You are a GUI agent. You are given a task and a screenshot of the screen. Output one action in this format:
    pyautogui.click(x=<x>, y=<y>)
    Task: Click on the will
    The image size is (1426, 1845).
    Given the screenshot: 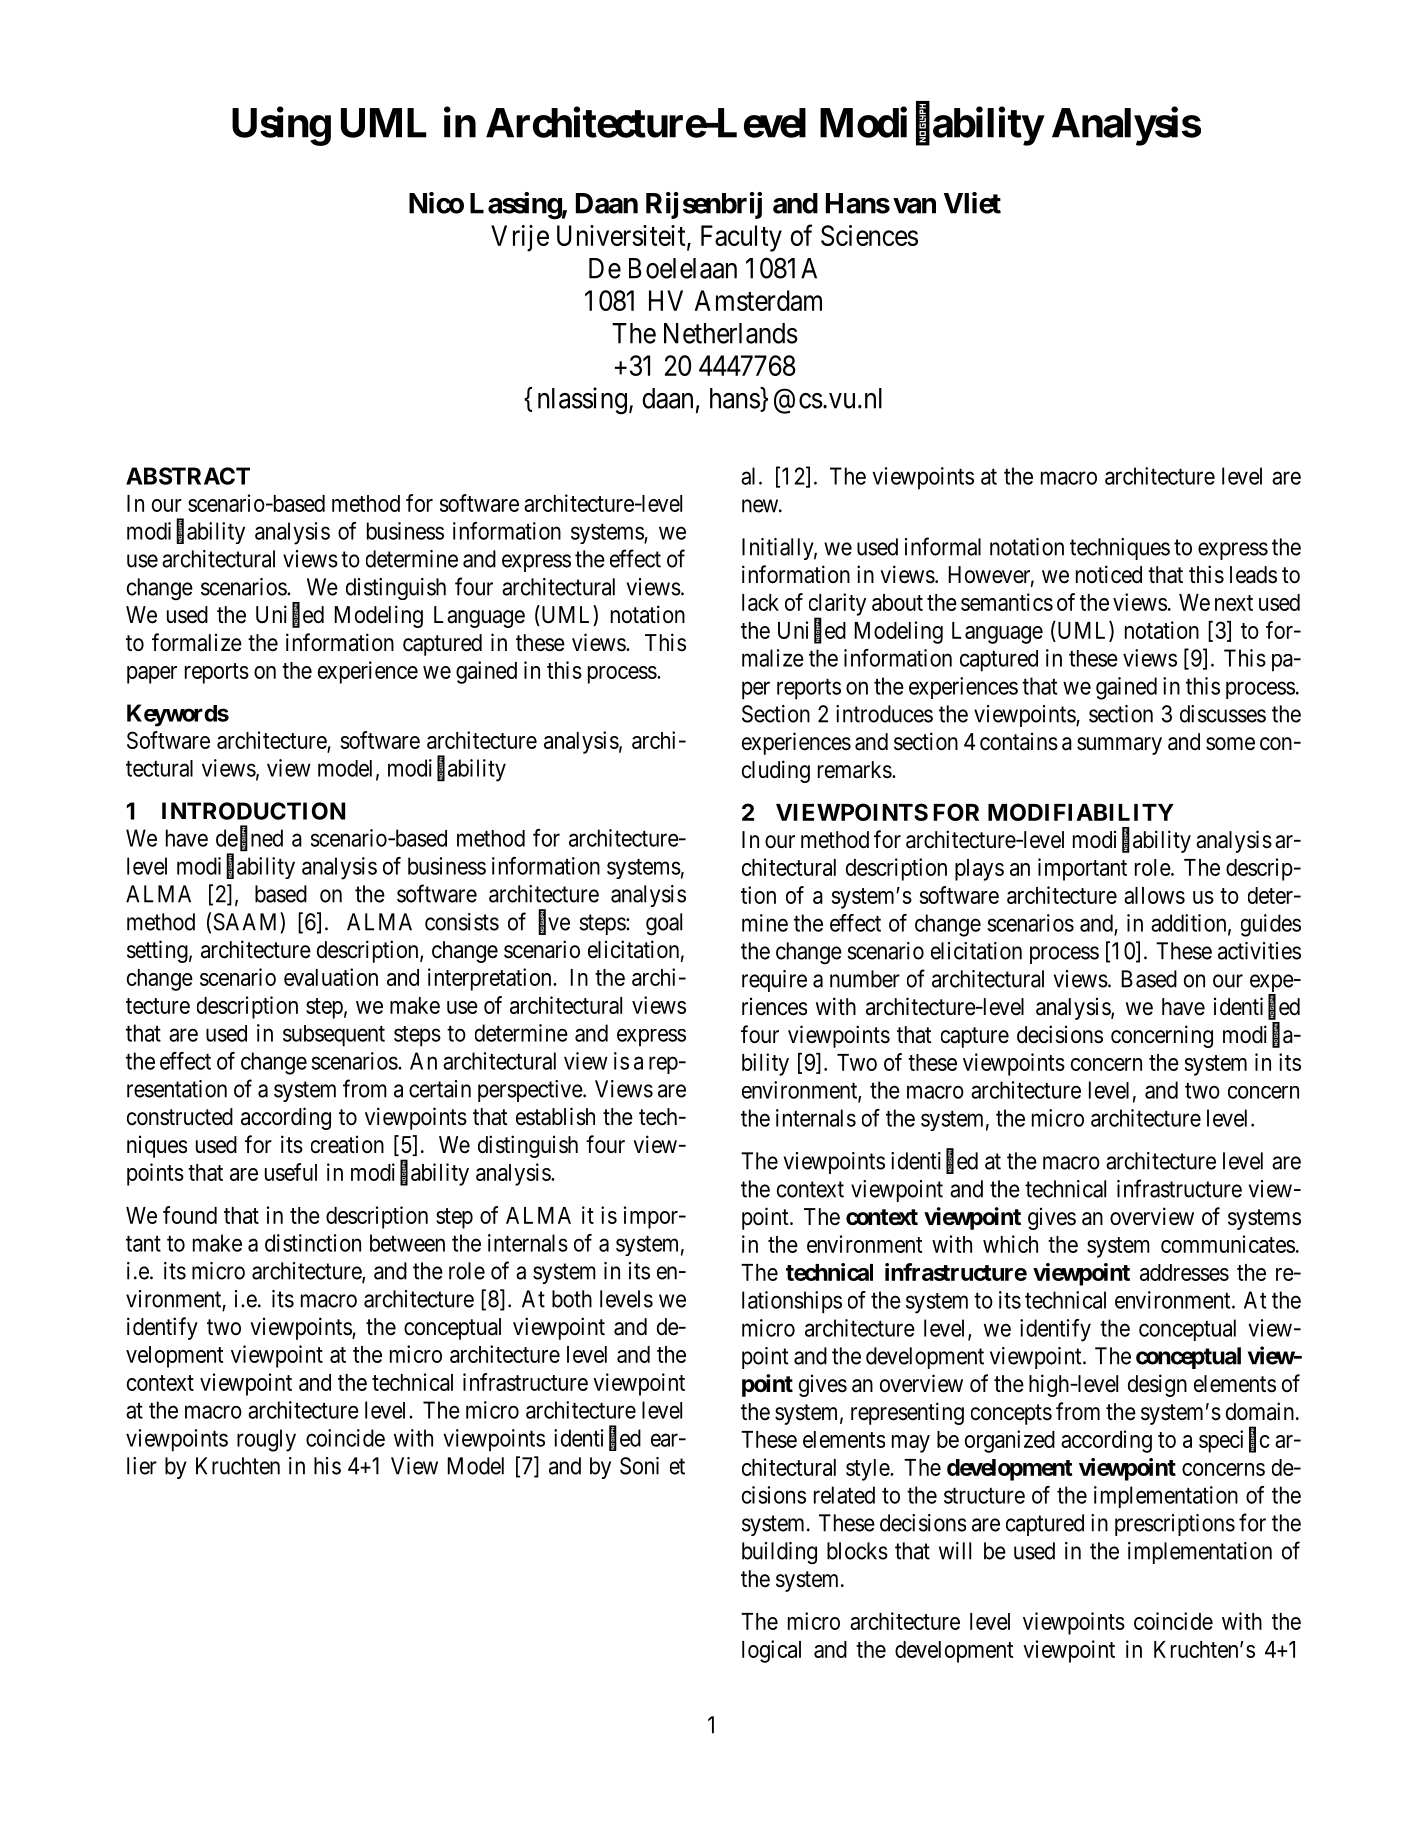 What is the action you would take?
    pyautogui.click(x=955, y=1551)
